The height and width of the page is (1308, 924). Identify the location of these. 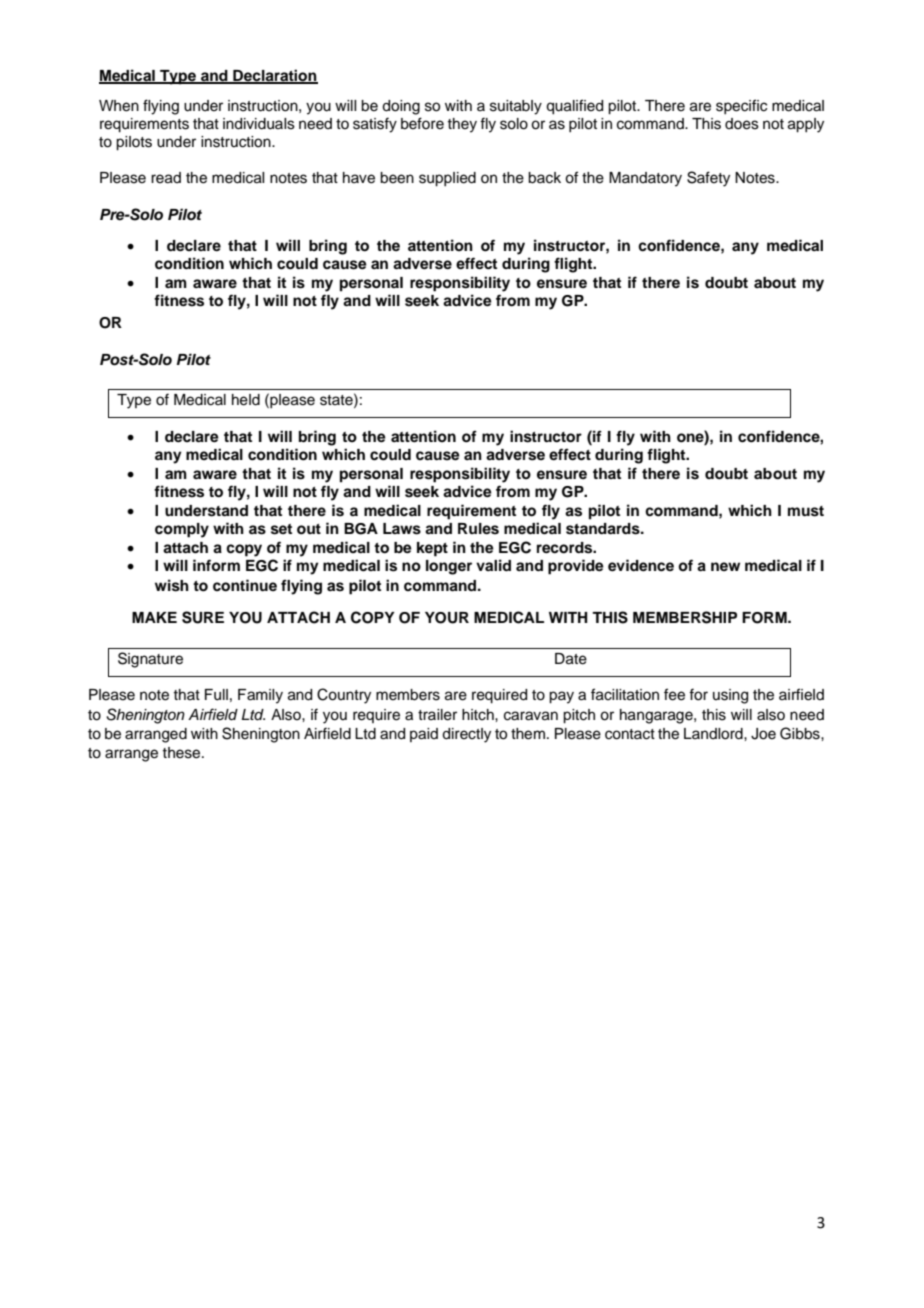
(182, 753).
